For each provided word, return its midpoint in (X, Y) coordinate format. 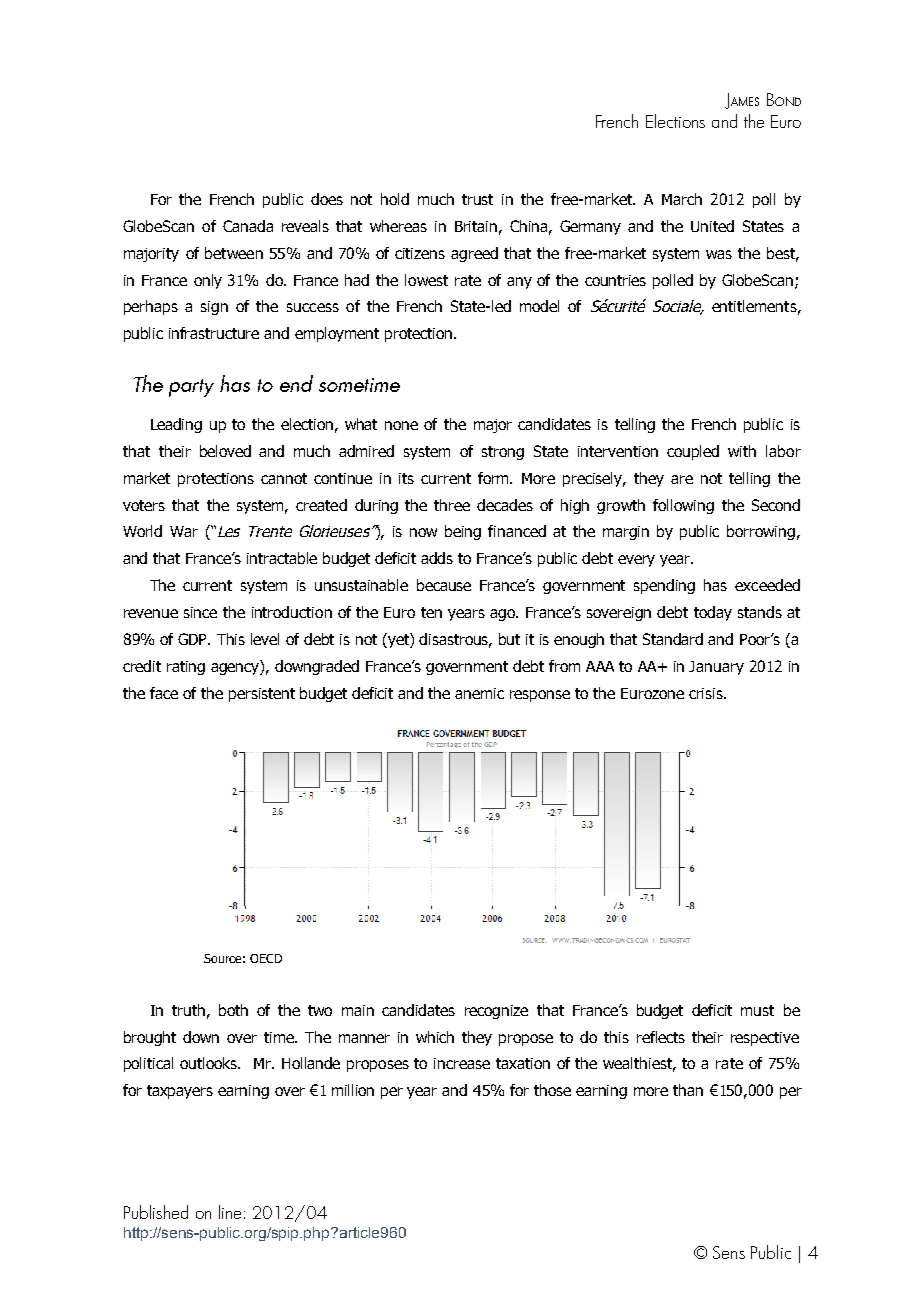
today (713, 613)
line (230, 1212)
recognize (496, 1012)
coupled (693, 452)
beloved (225, 451)
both (233, 1010)
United (712, 226)
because (444, 585)
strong (503, 453)
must (757, 1010)
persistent (262, 695)
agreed (474, 254)
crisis (707, 693)
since (200, 612)
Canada (248, 226)
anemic (479, 693)
